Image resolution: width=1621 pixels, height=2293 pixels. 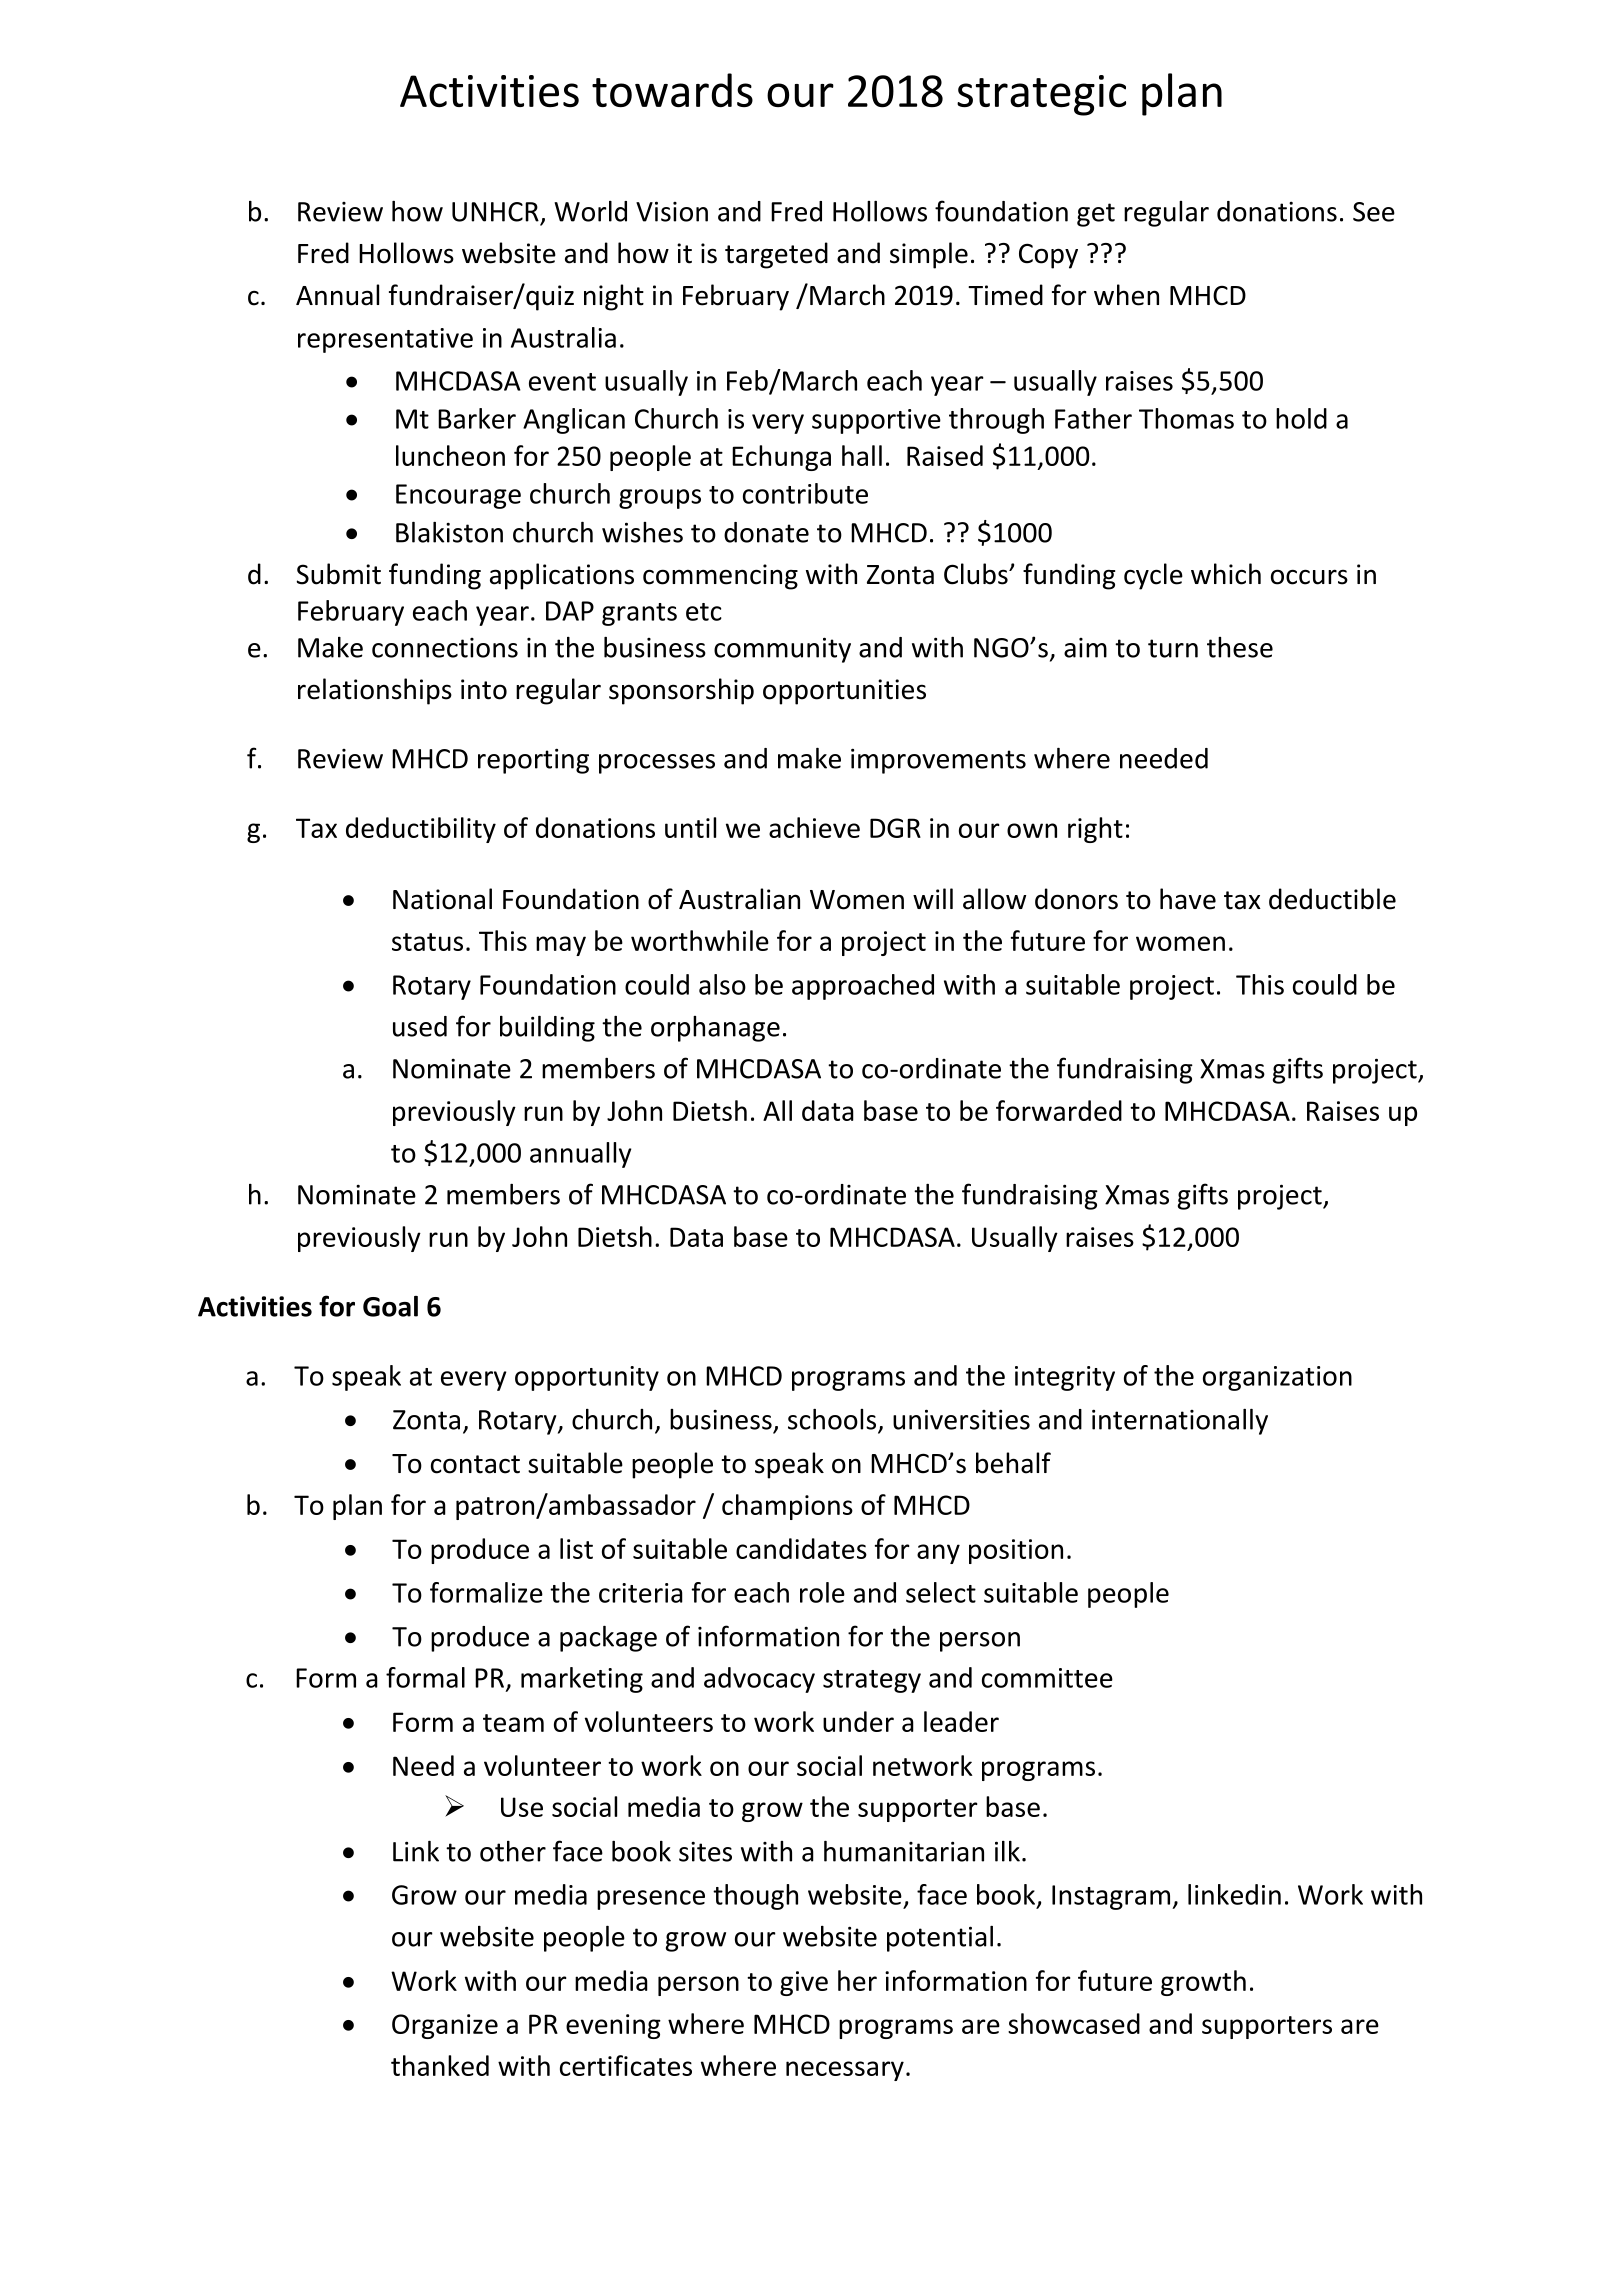 I want to click on schools, so click(x=833, y=1420).
